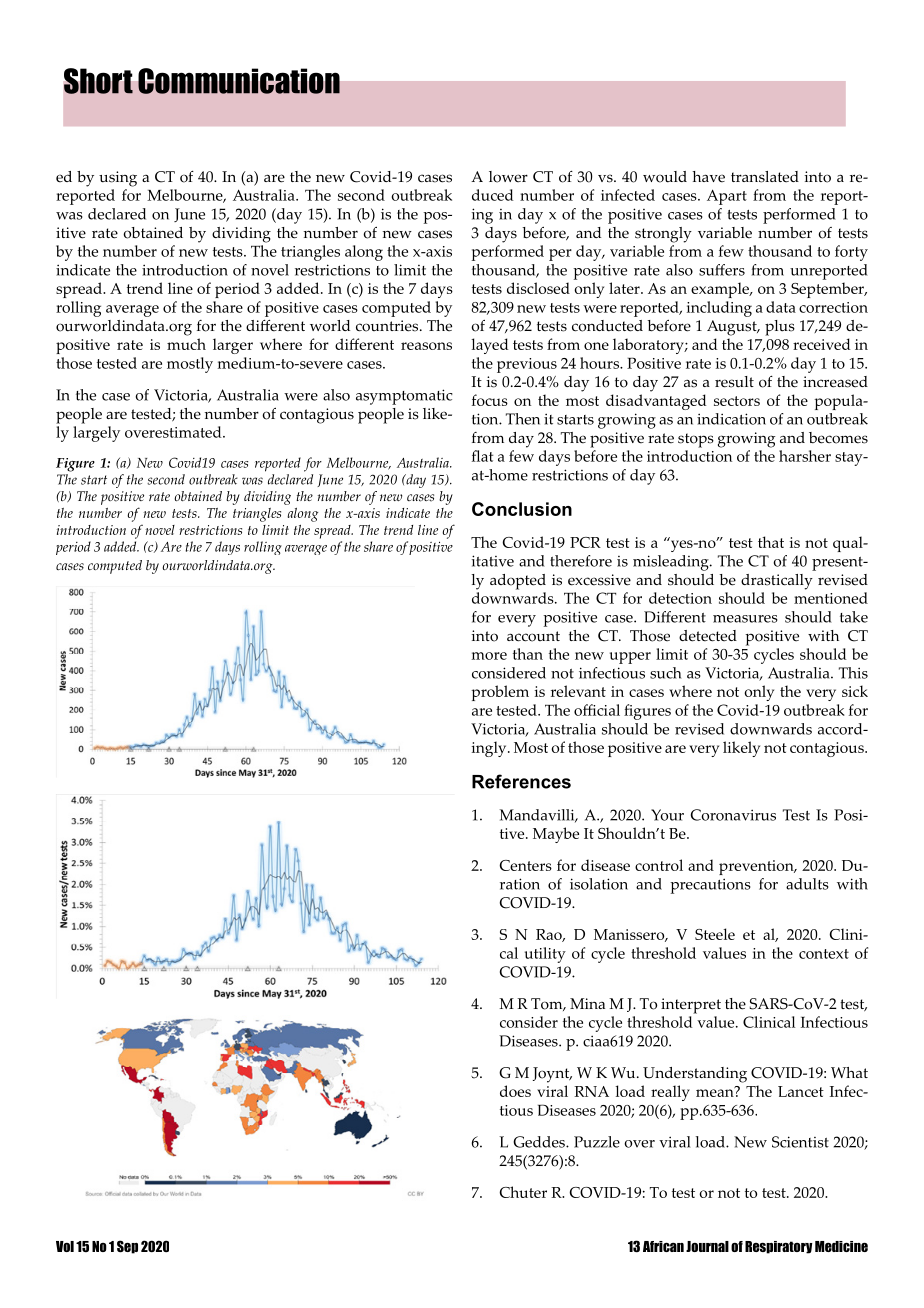  Describe the element at coordinates (779, 1247) in the screenshot. I see `Respiratory` at that location.
